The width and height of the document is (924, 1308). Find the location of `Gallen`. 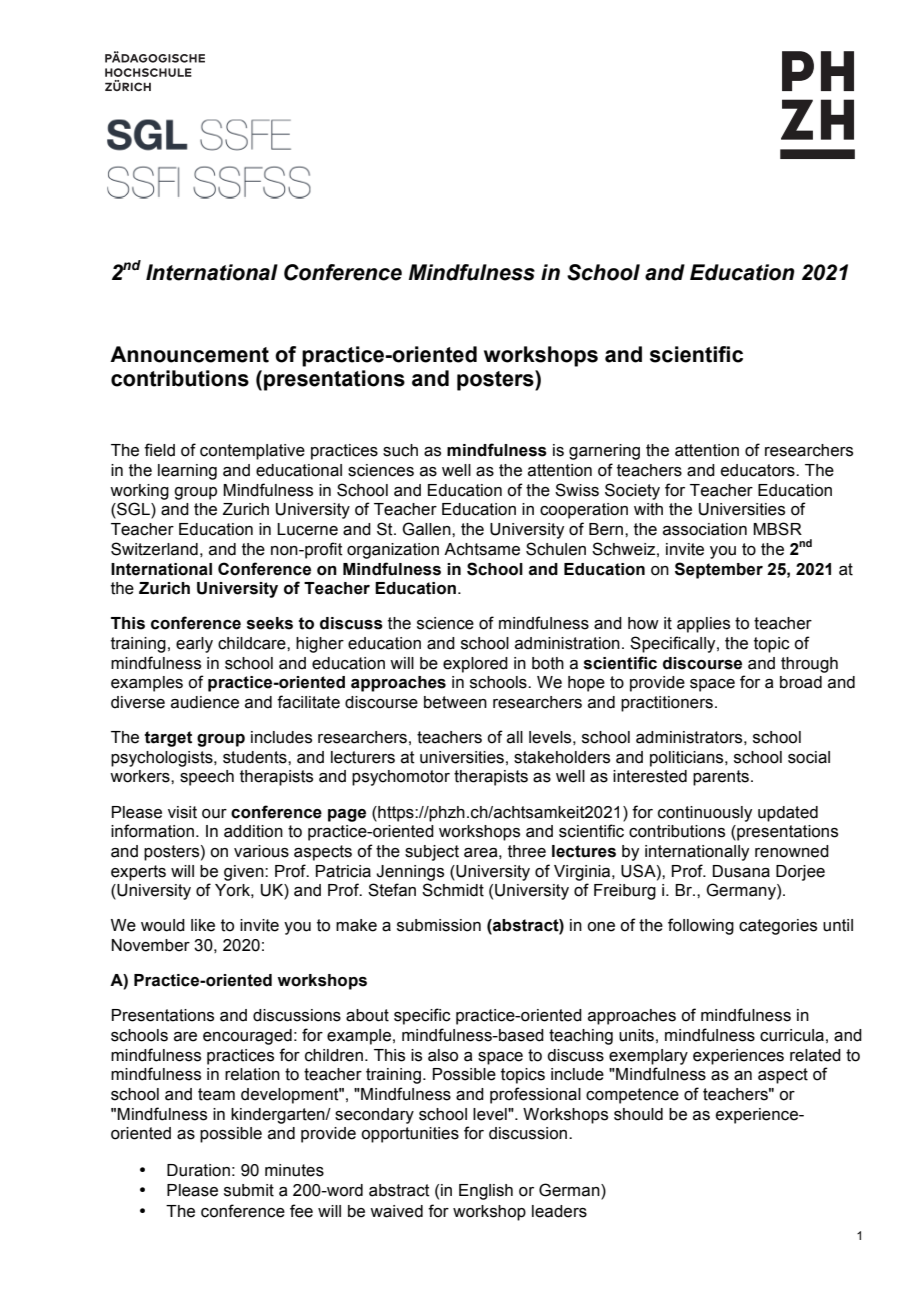

Gallen is located at coordinates (427, 529).
